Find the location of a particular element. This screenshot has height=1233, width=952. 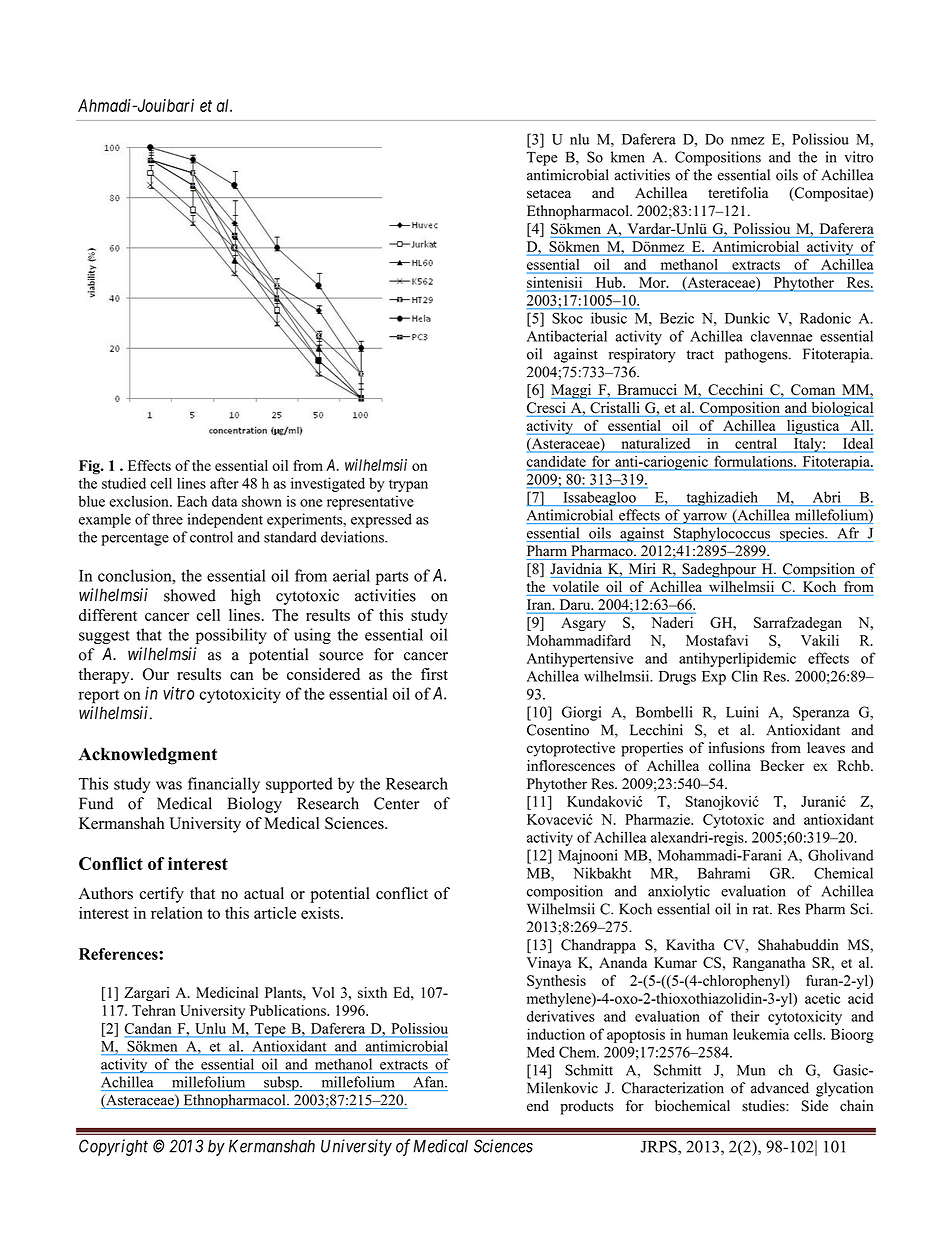

Becker is located at coordinates (782, 765).
